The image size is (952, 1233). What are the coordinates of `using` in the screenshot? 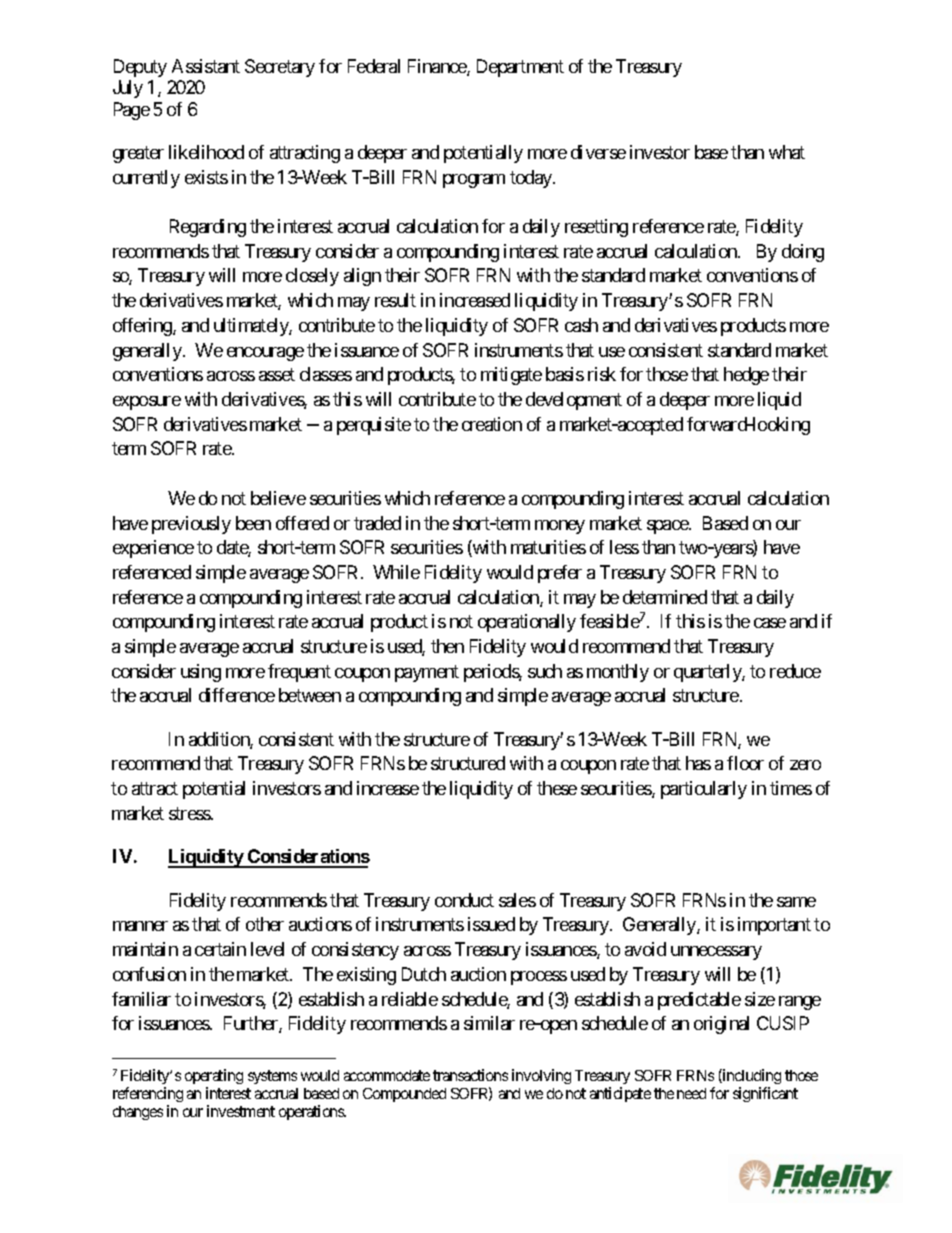 It's located at (201, 673).
